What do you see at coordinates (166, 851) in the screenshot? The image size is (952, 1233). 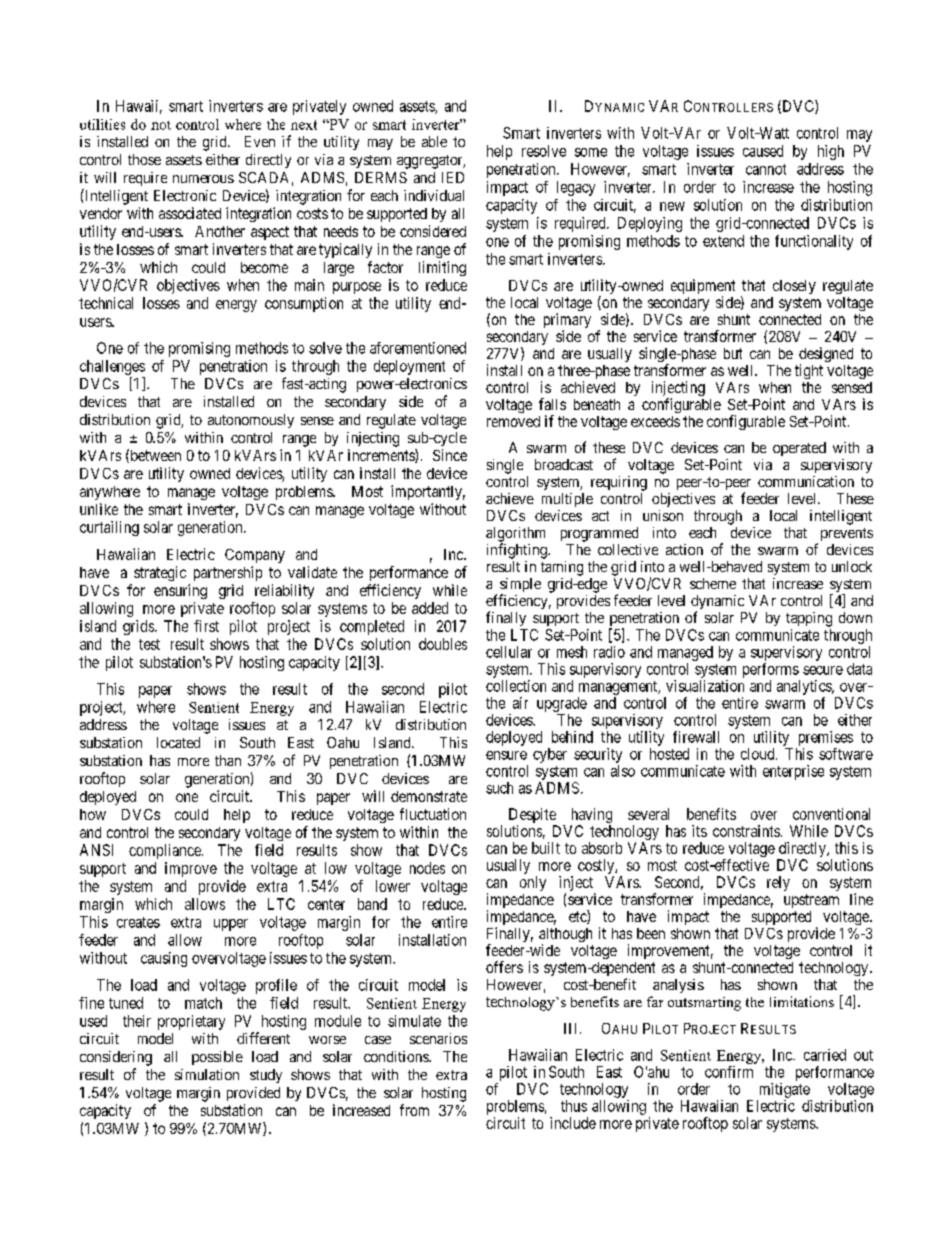 I see `compliance` at bounding box center [166, 851].
